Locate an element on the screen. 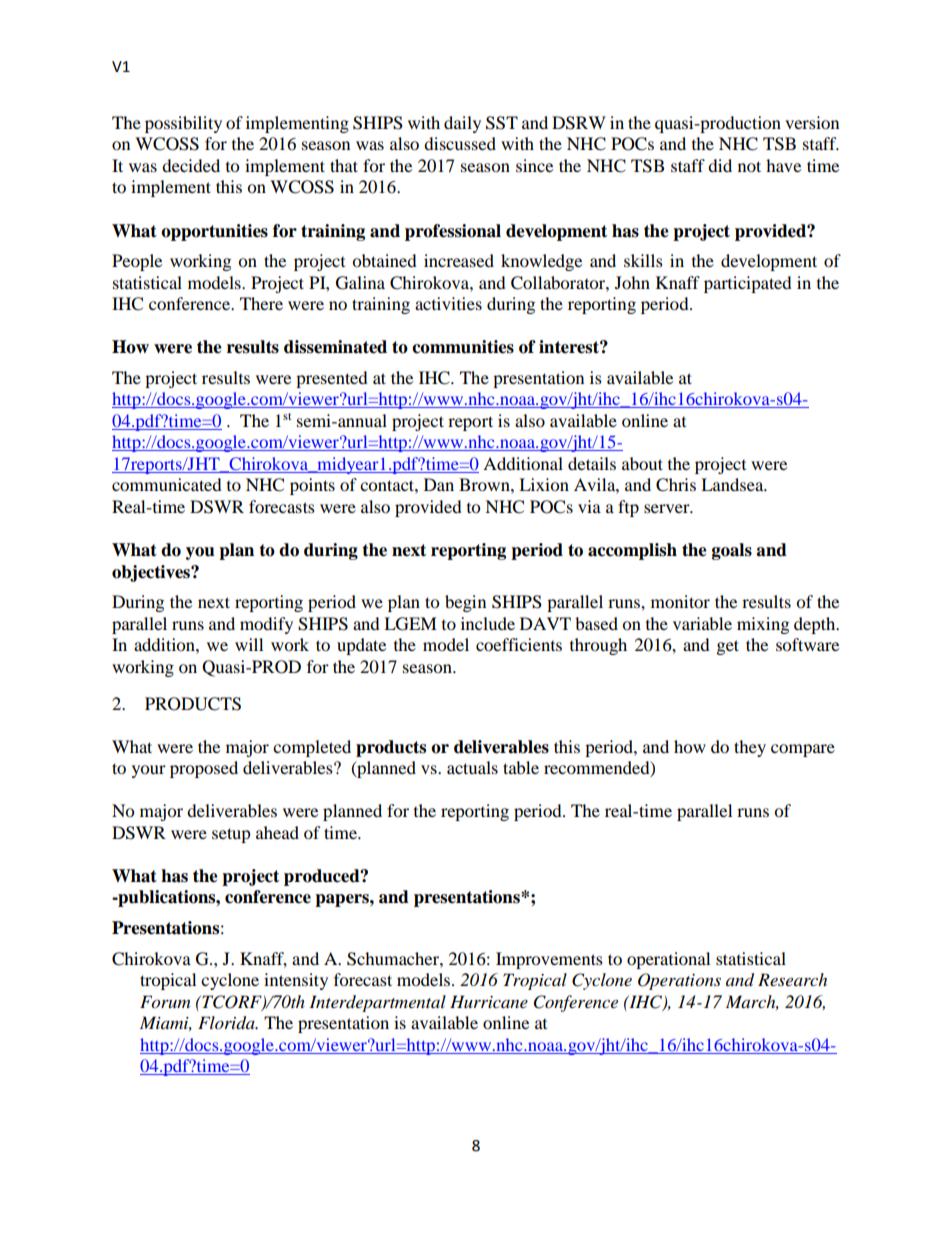  Dan is located at coordinates (439, 484).
